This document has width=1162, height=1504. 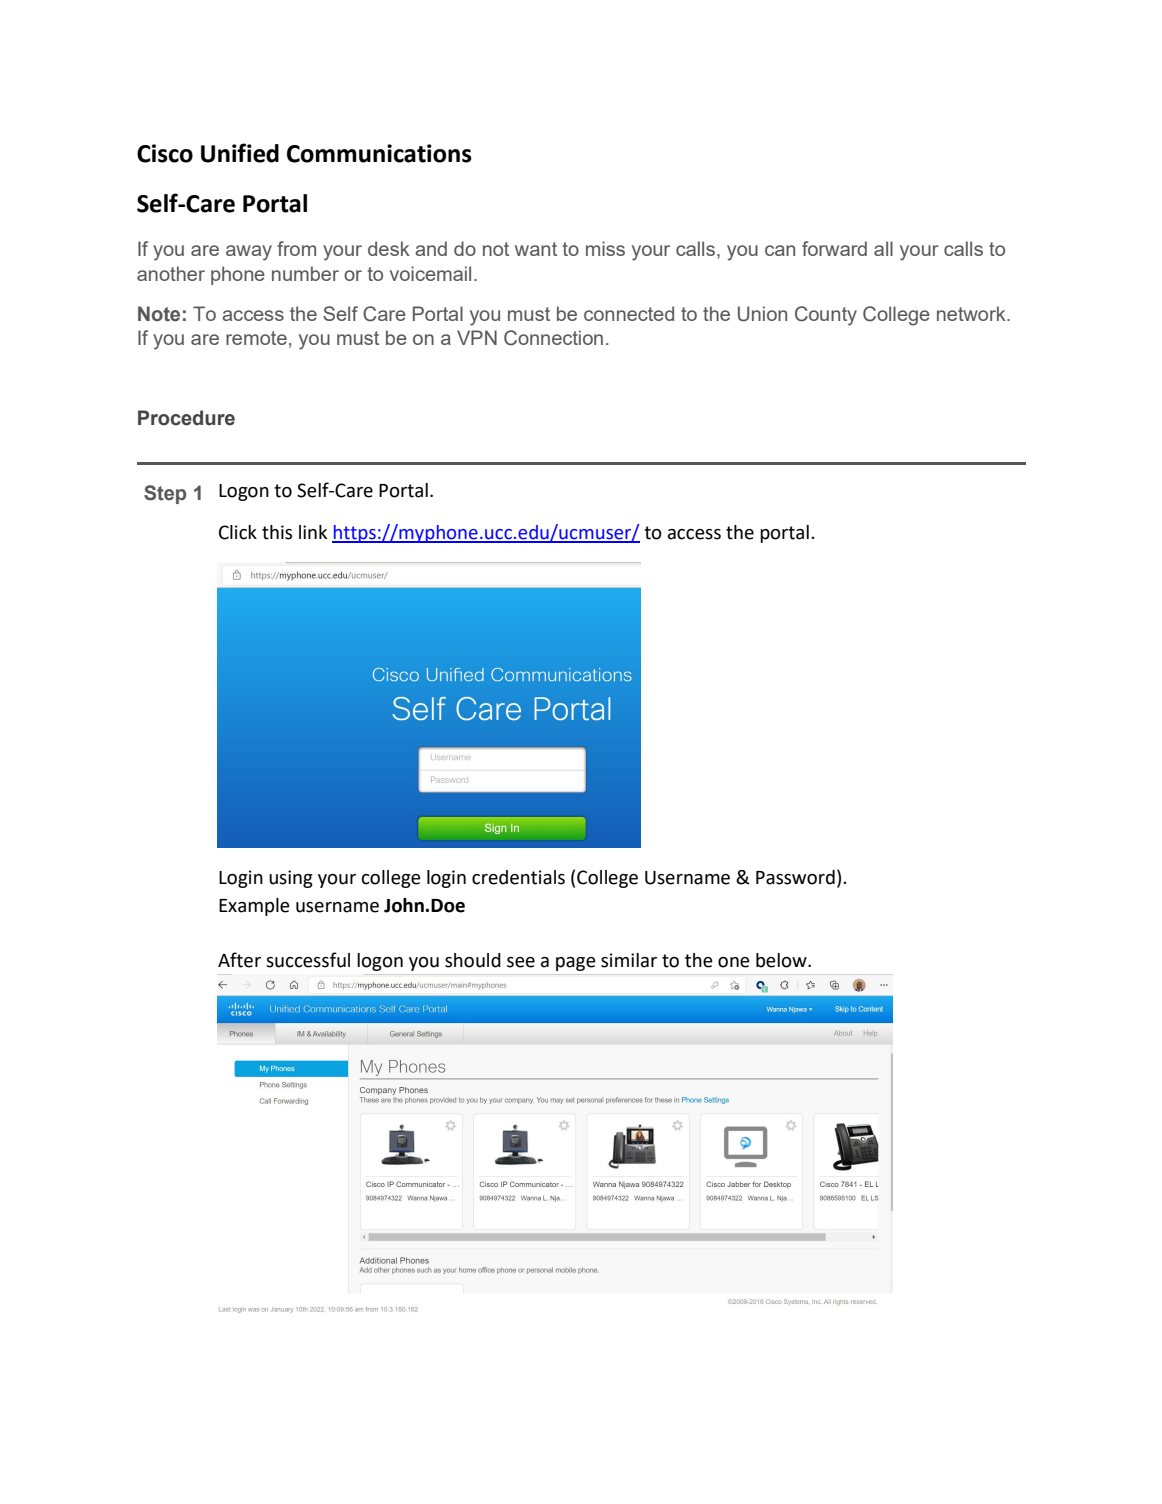 What do you see at coordinates (536, 249) in the document?
I see `want` at bounding box center [536, 249].
